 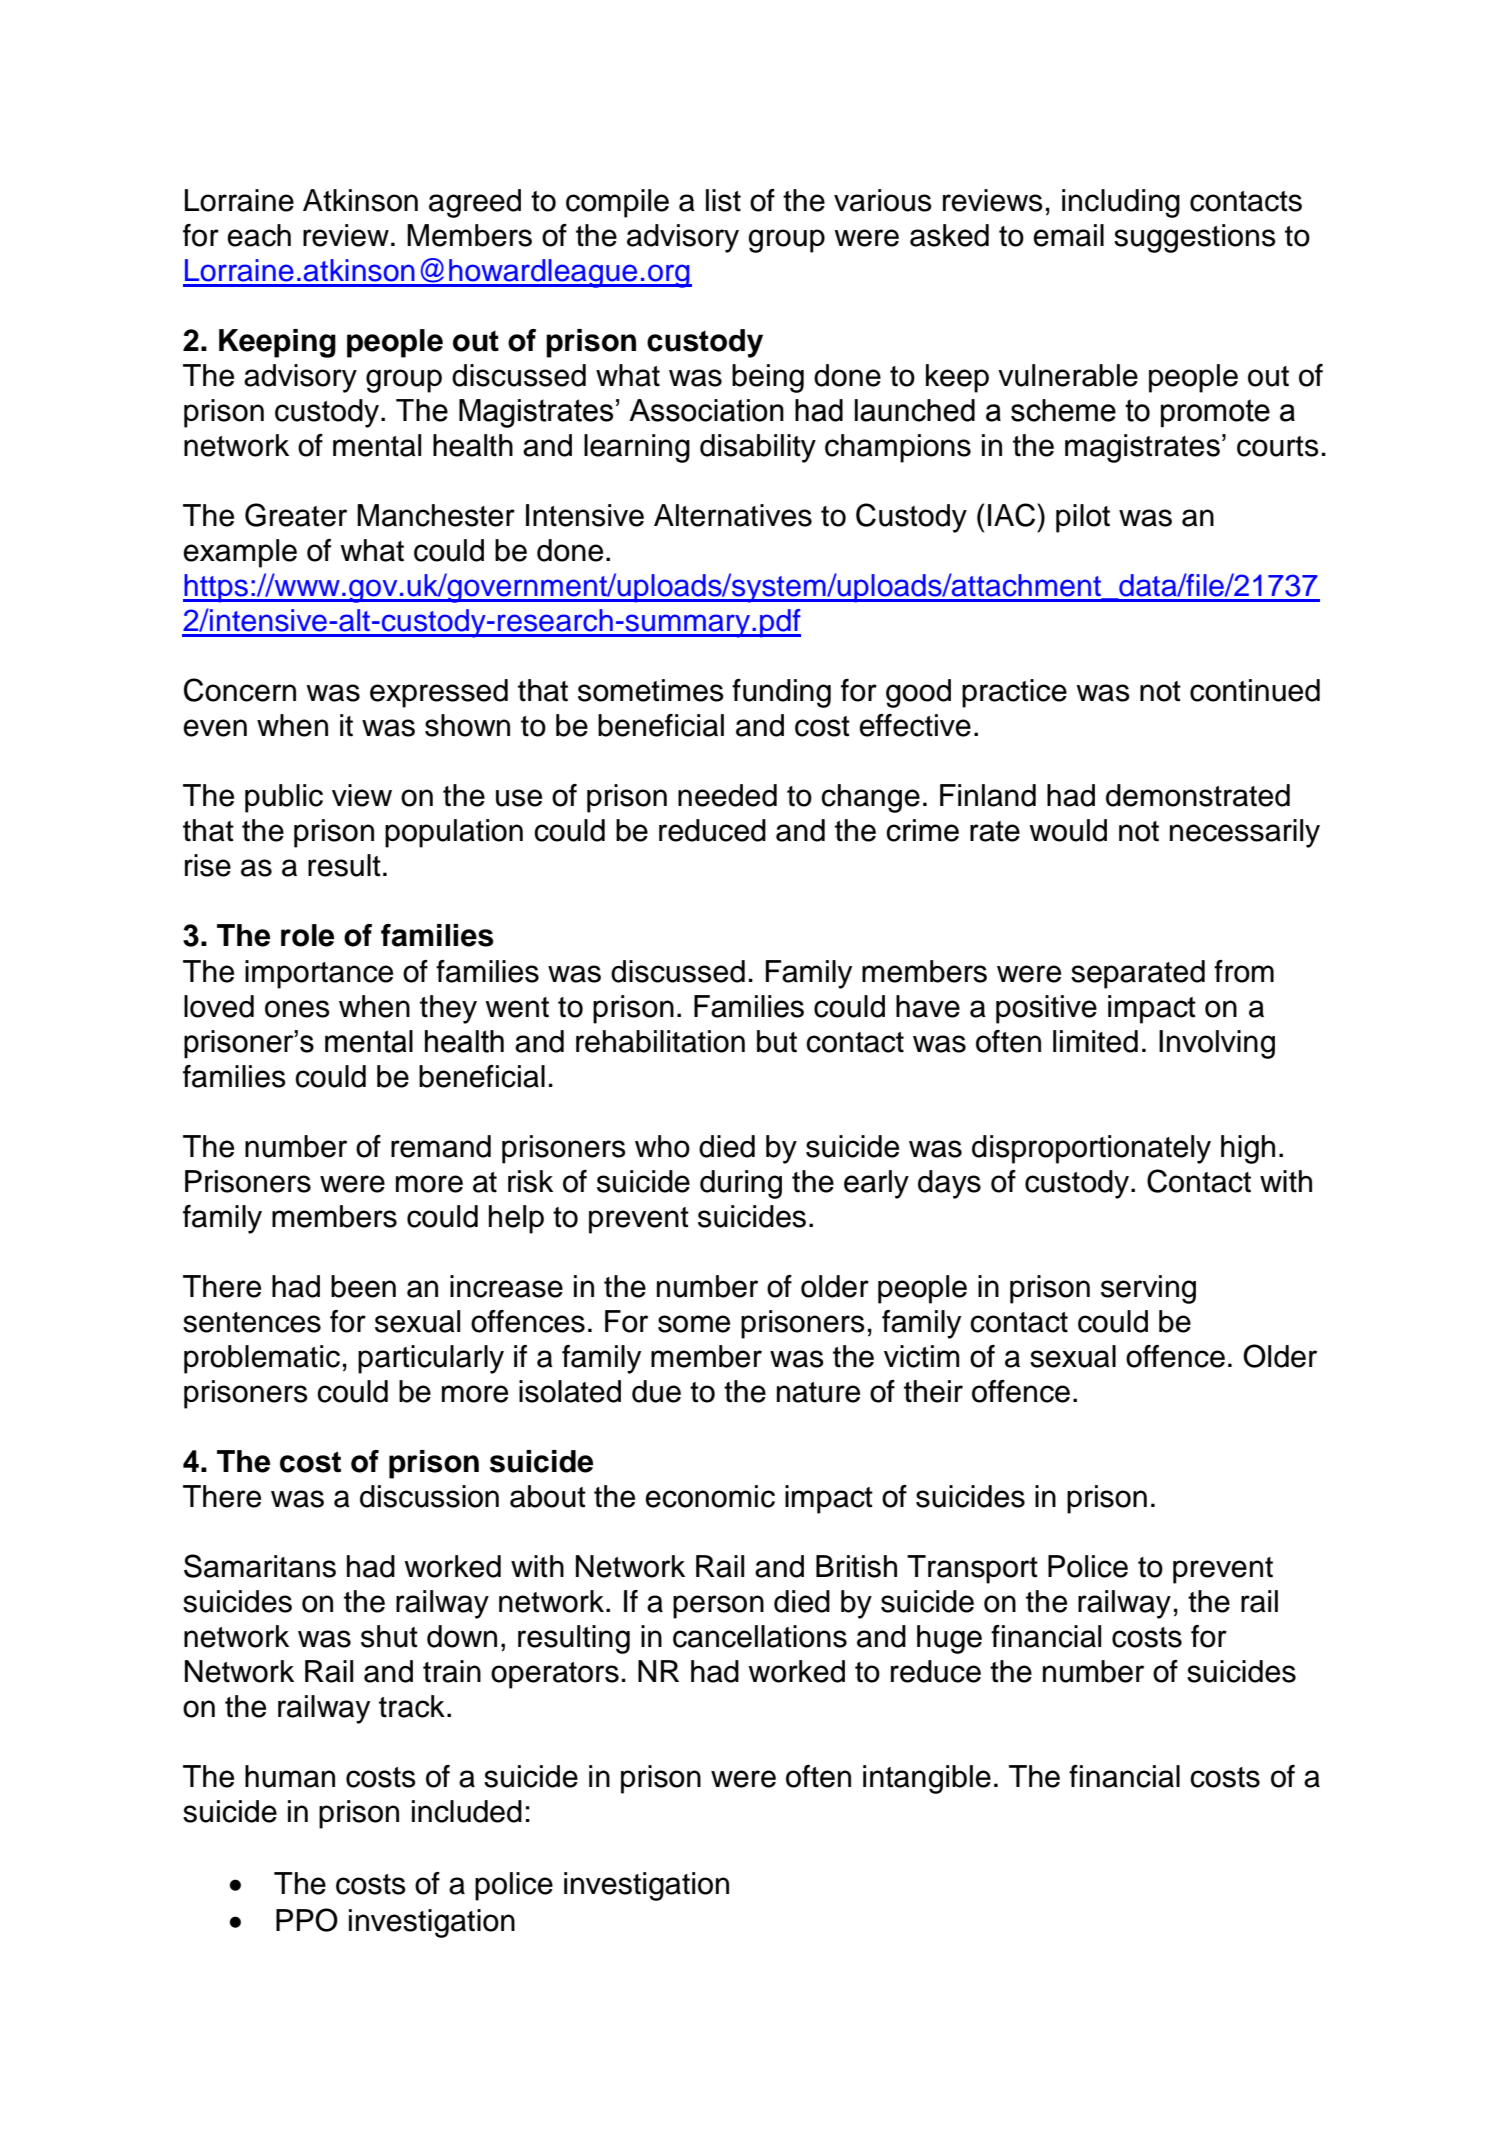 What do you see at coordinates (1195, 238) in the page?
I see `suggestions` at bounding box center [1195, 238].
